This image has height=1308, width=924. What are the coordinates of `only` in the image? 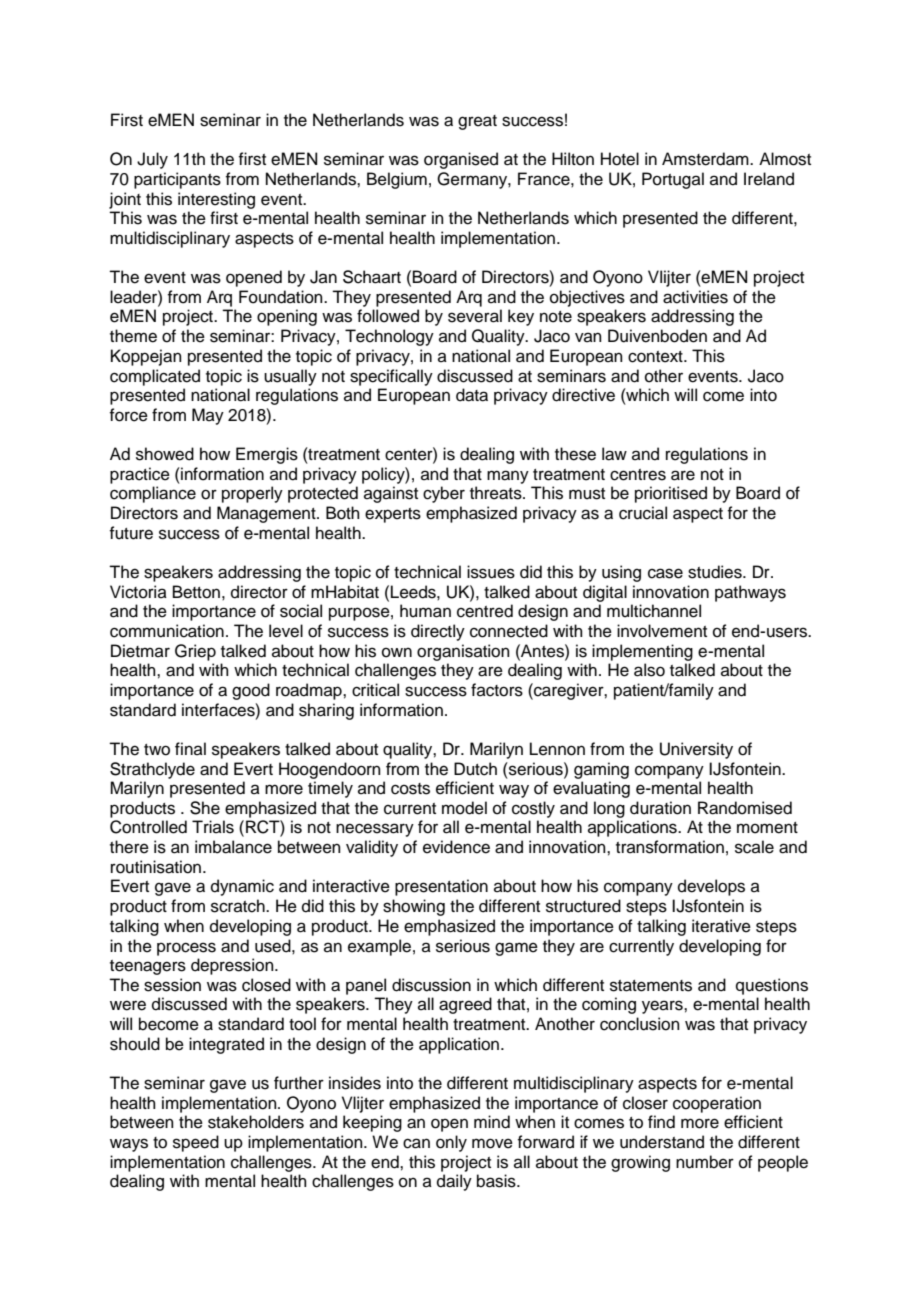 It's located at (451, 1143).
